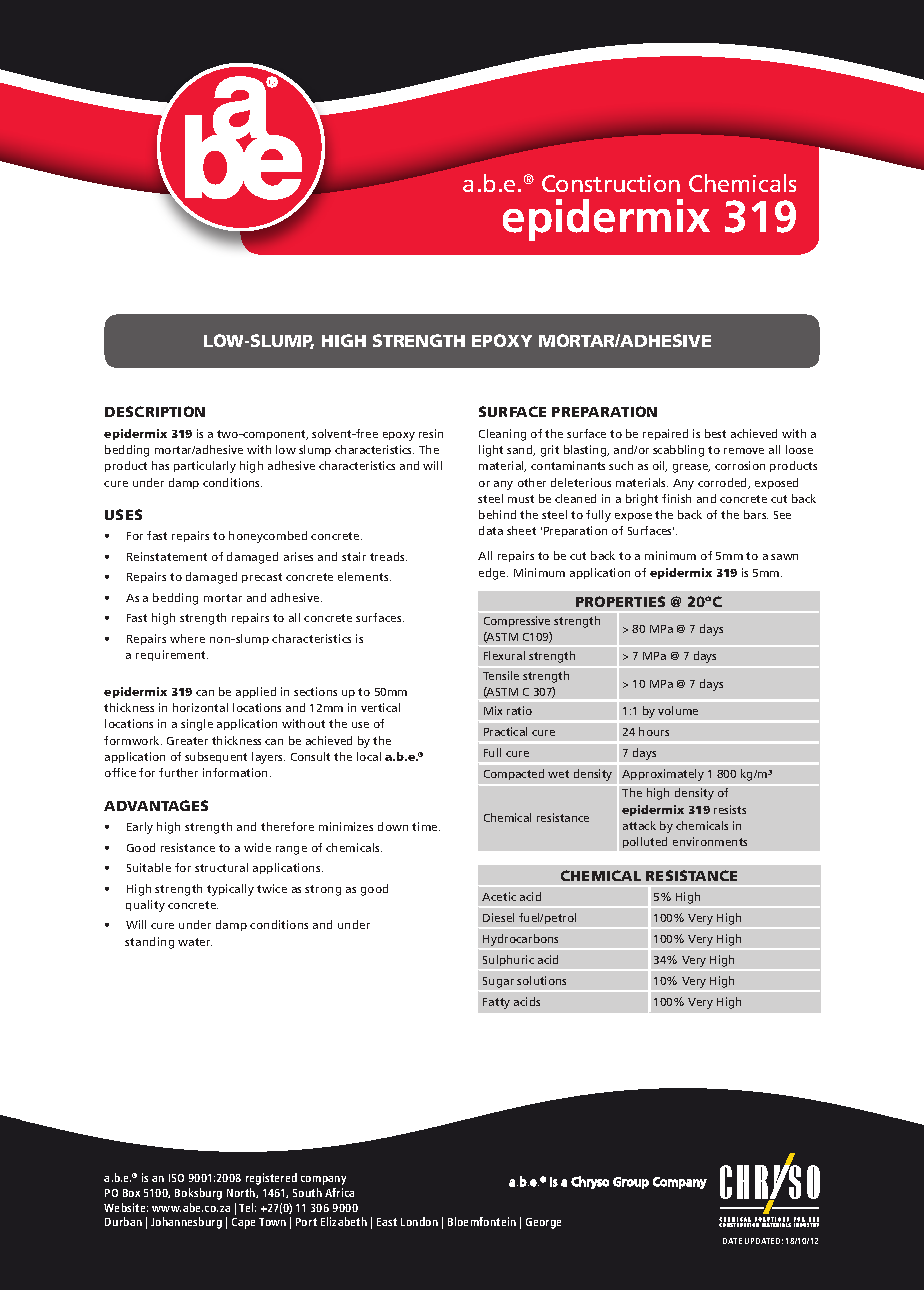  What do you see at coordinates (419, 1221) in the page?
I see `London` at bounding box center [419, 1221].
